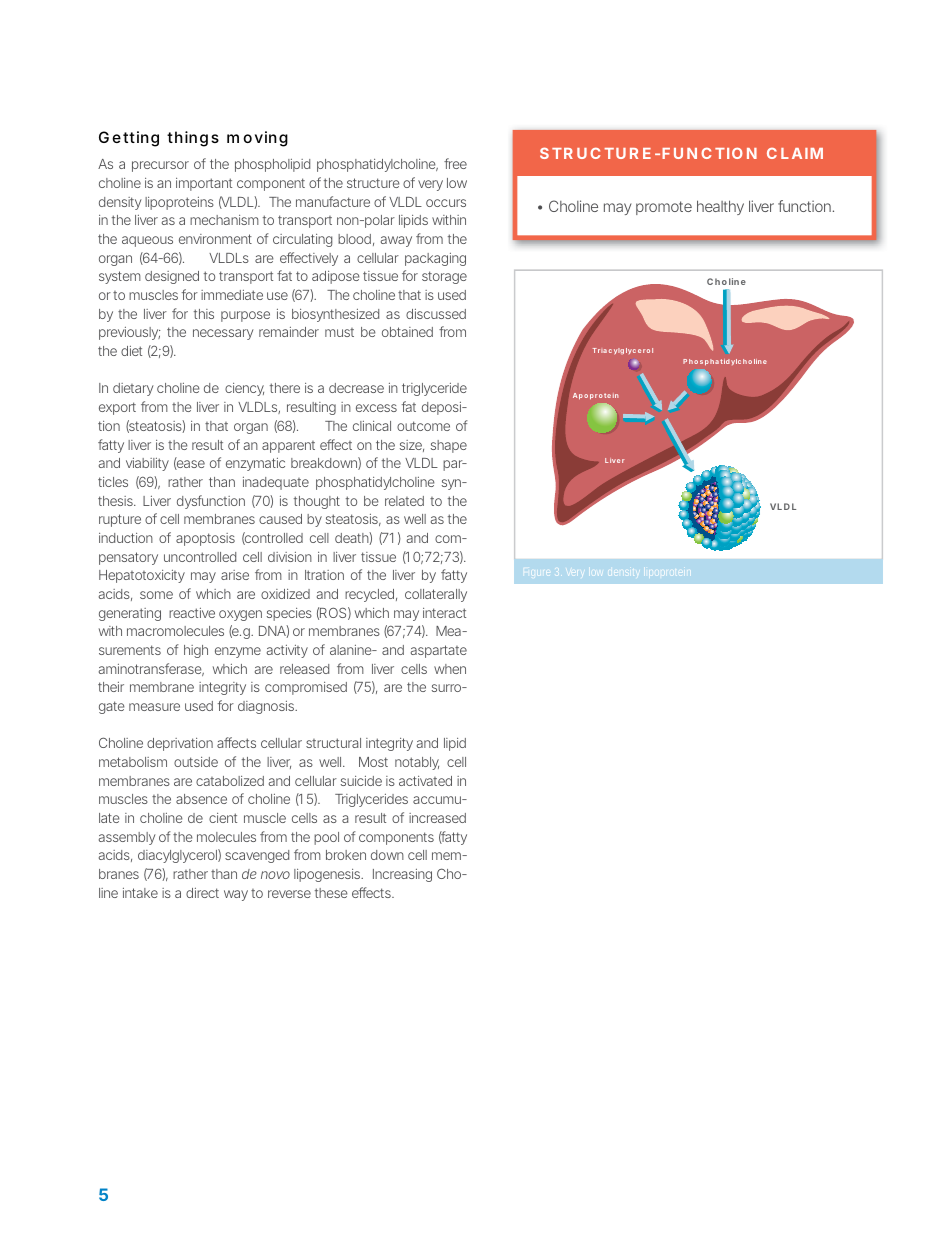  I want to click on viability, so click(147, 464).
